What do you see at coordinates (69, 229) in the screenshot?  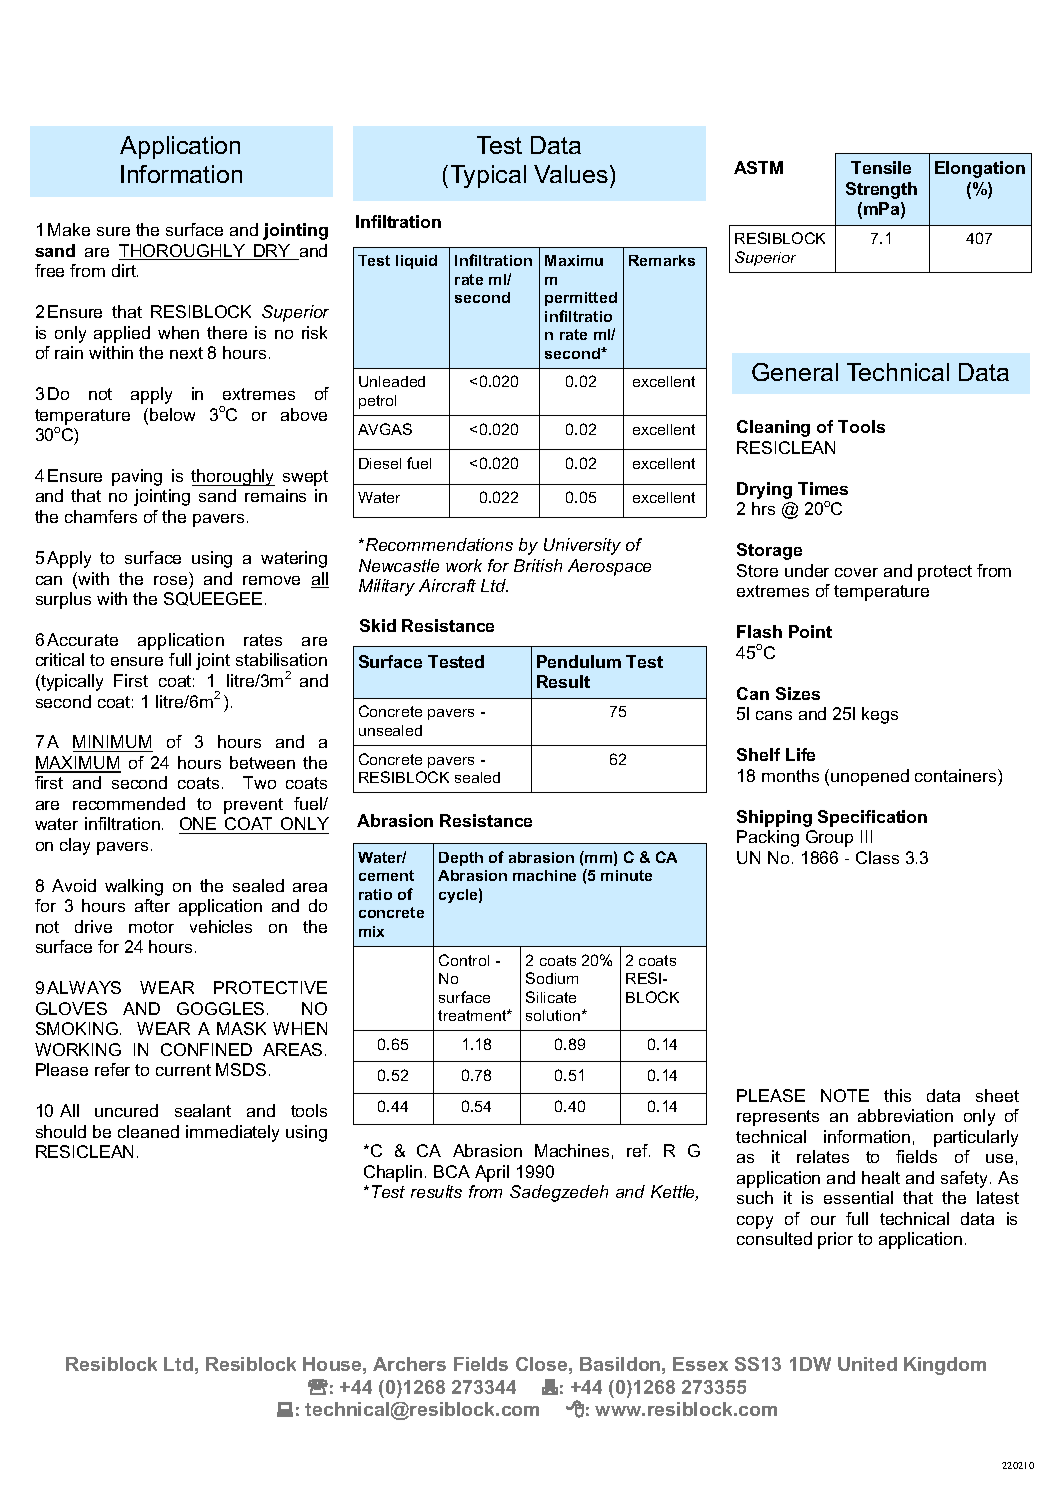 I see `Make` at bounding box center [69, 229].
